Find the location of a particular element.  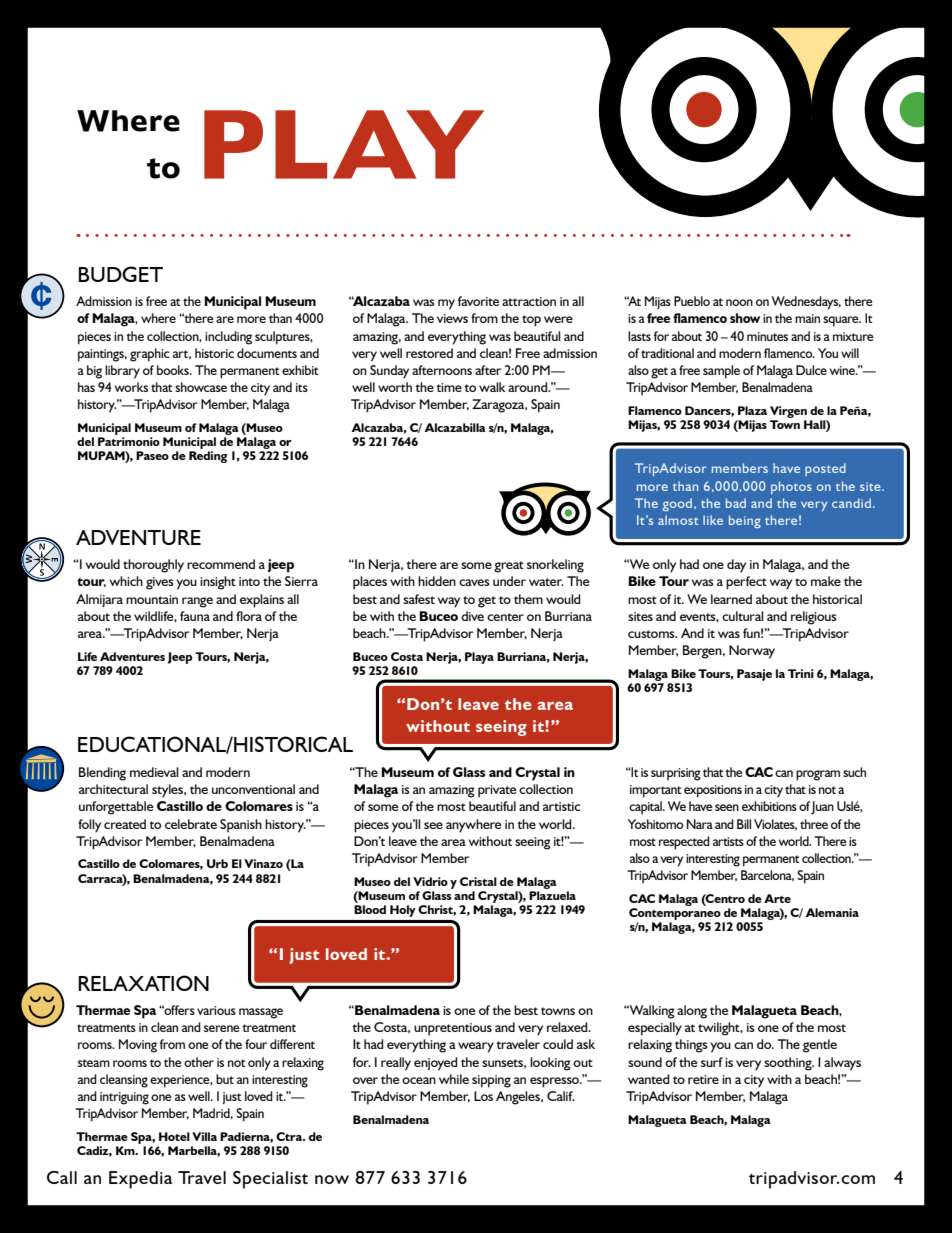

Trini is located at coordinates (801, 673).
